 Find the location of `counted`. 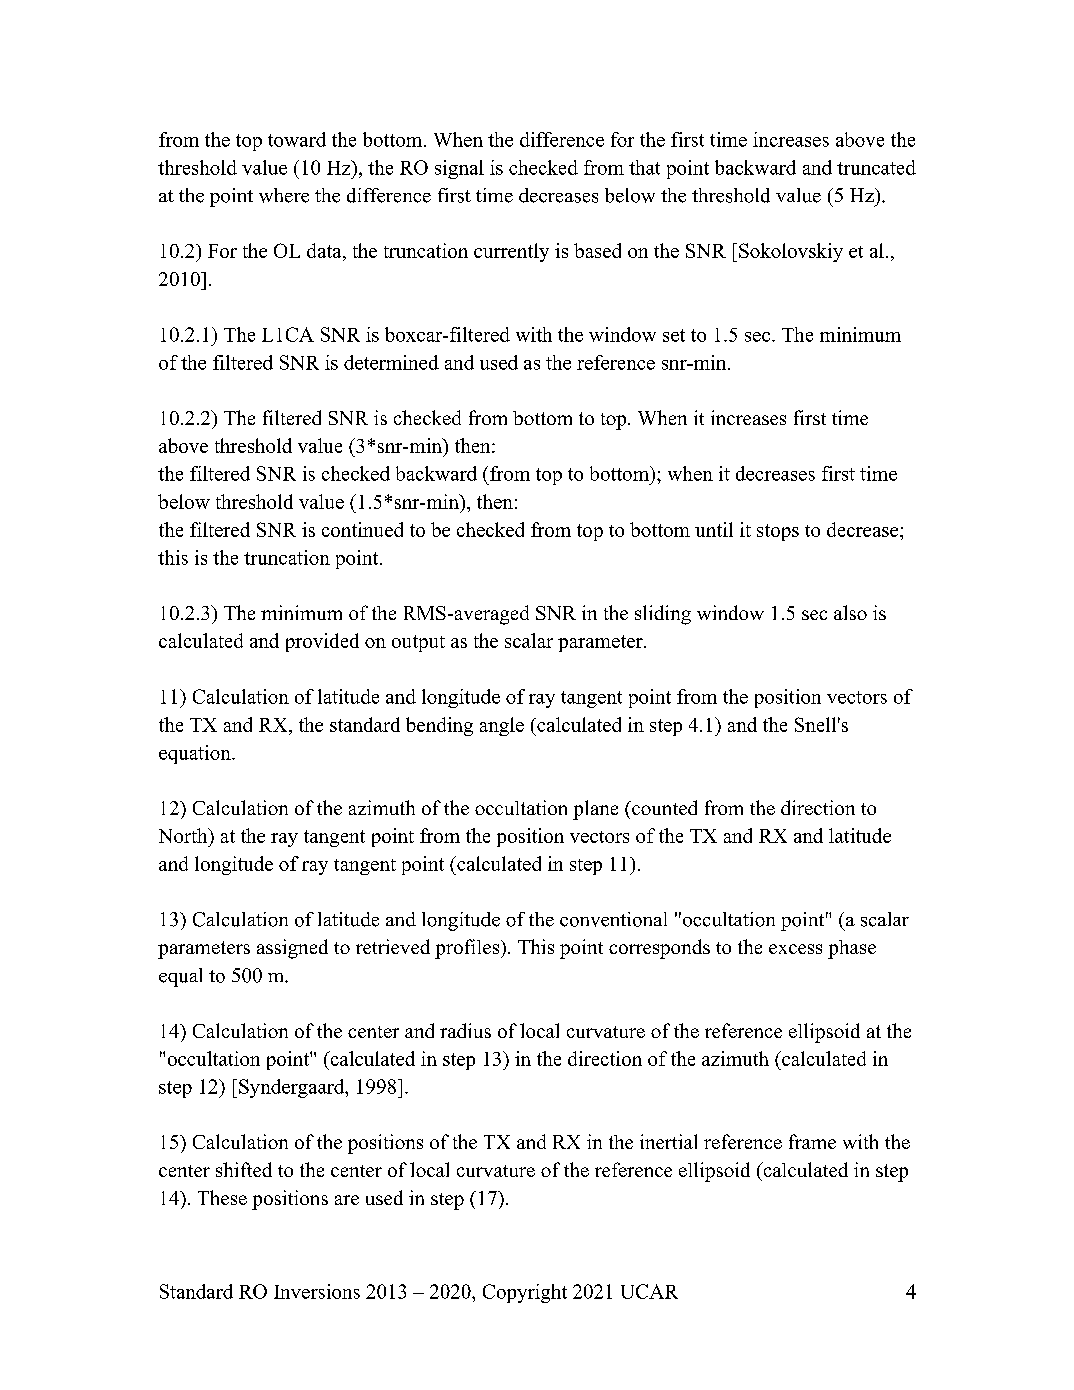

counted is located at coordinates (663, 807).
